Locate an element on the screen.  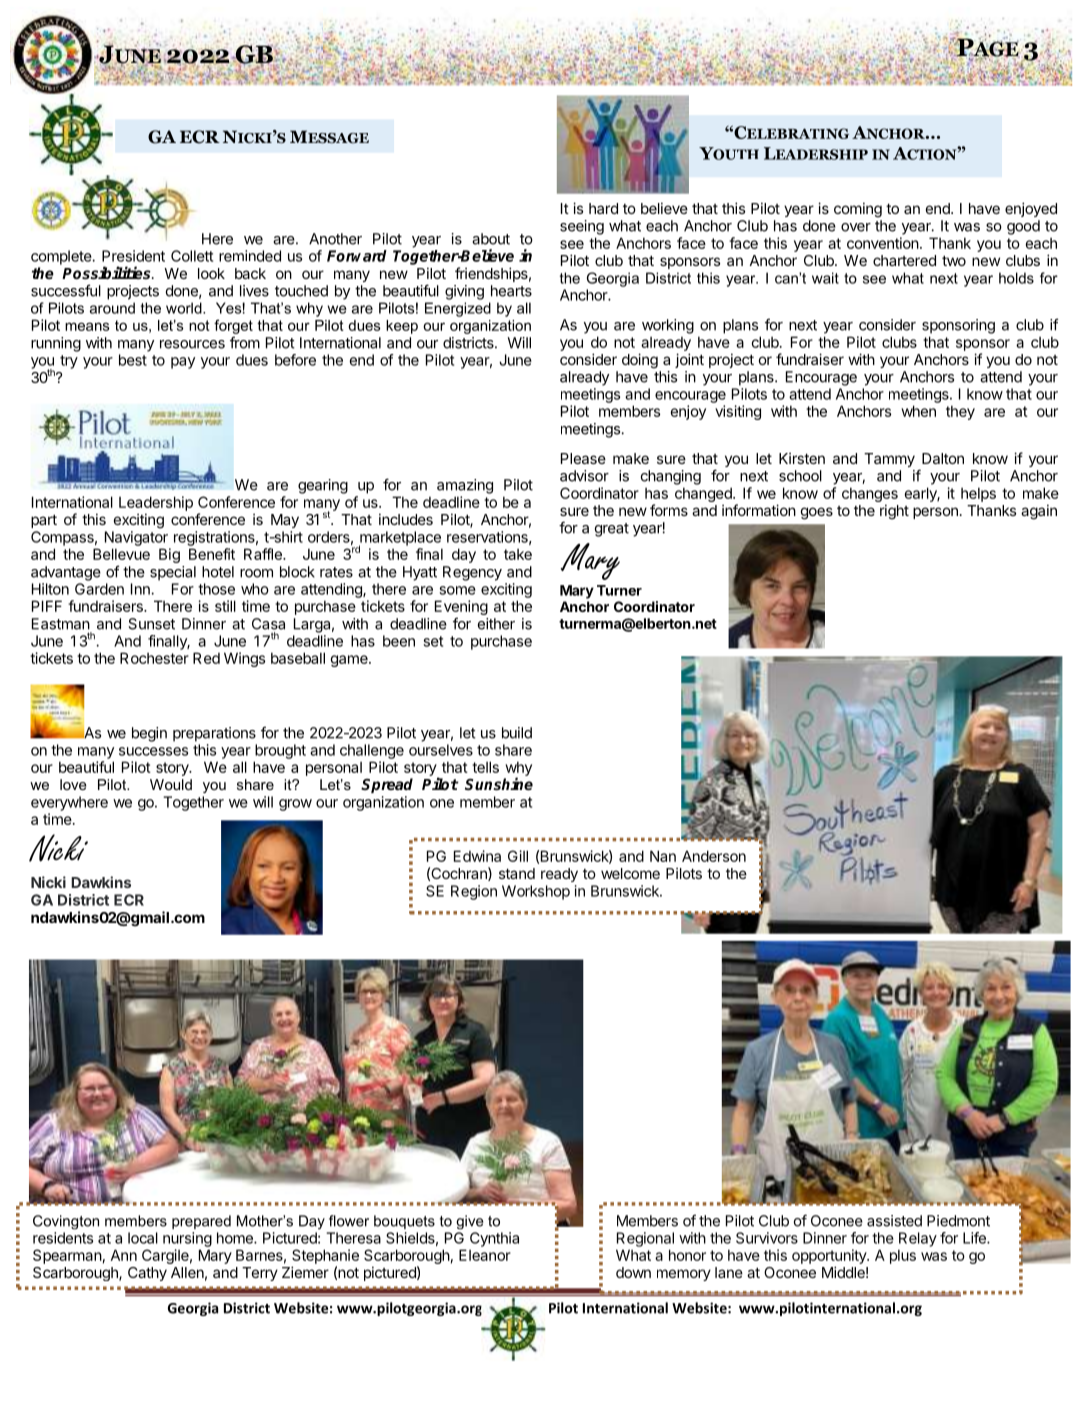
Cynthia is located at coordinates (494, 1239).
